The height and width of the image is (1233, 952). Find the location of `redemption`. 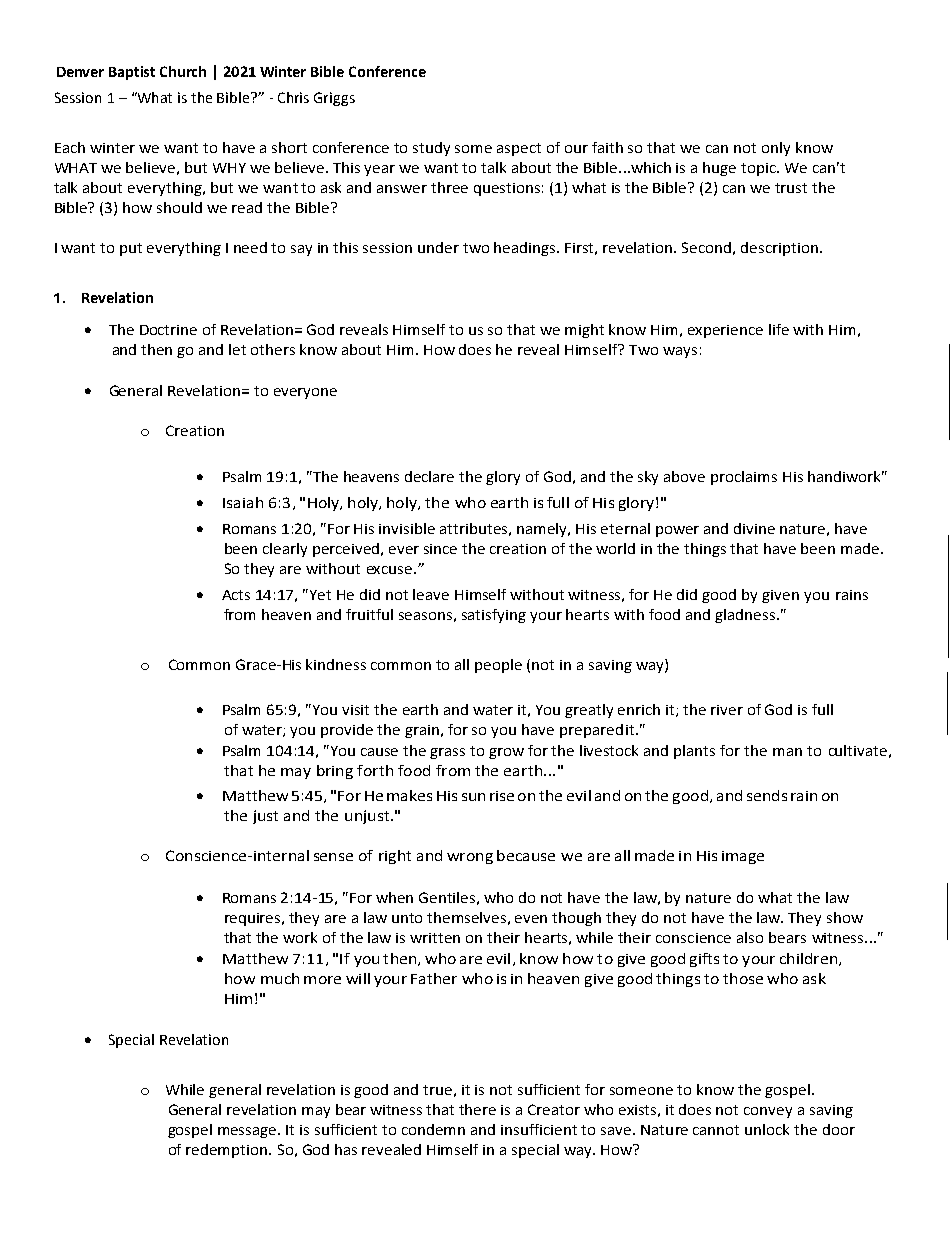

redemption is located at coordinates (228, 1151).
